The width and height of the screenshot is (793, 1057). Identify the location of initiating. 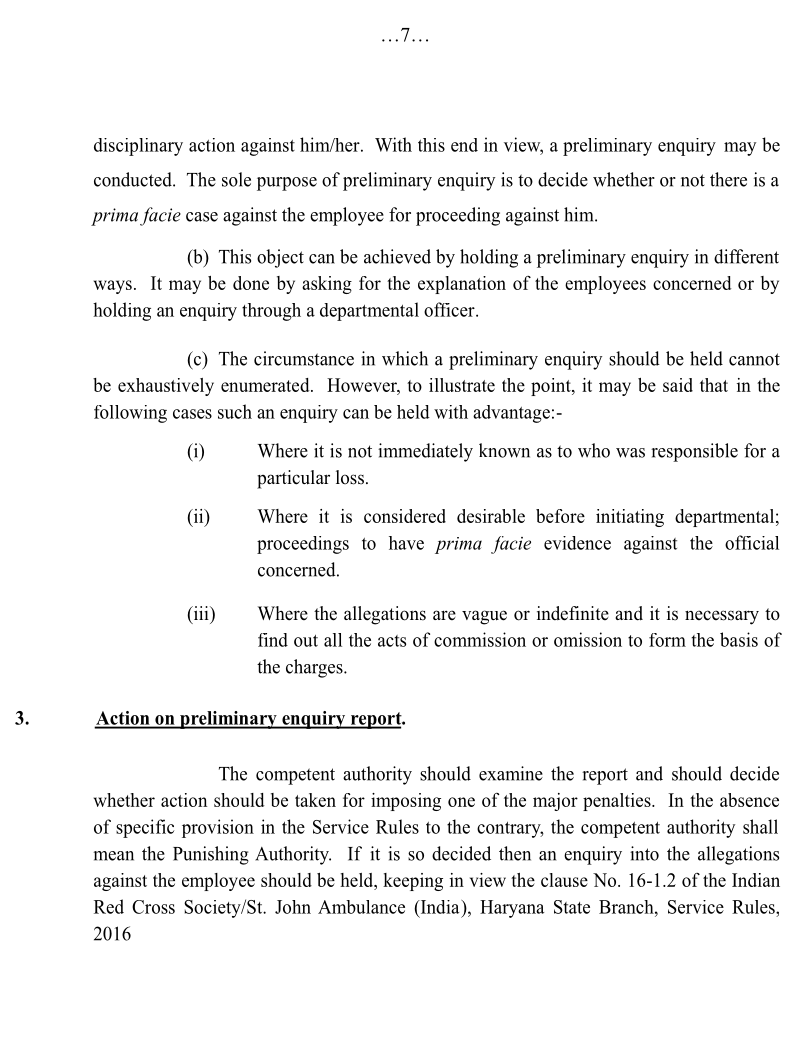
(630, 518).
